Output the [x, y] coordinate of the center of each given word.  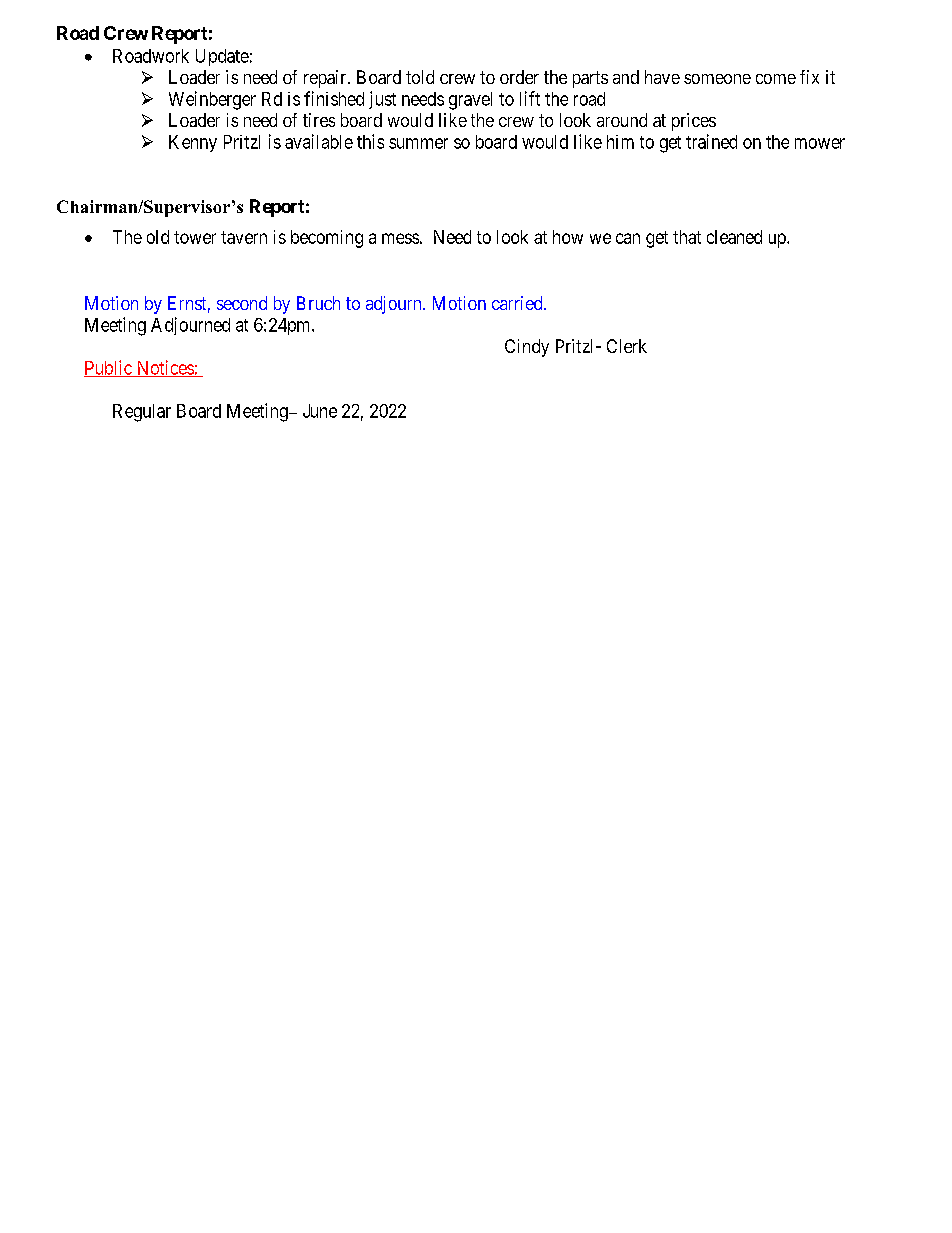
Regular [142, 413]
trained [711, 141]
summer [418, 143]
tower [195, 237]
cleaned [734, 237]
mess [400, 238]
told [420, 77]
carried [518, 303]
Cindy [527, 348]
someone [717, 79]
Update [222, 57]
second [242, 303]
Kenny [193, 143]
